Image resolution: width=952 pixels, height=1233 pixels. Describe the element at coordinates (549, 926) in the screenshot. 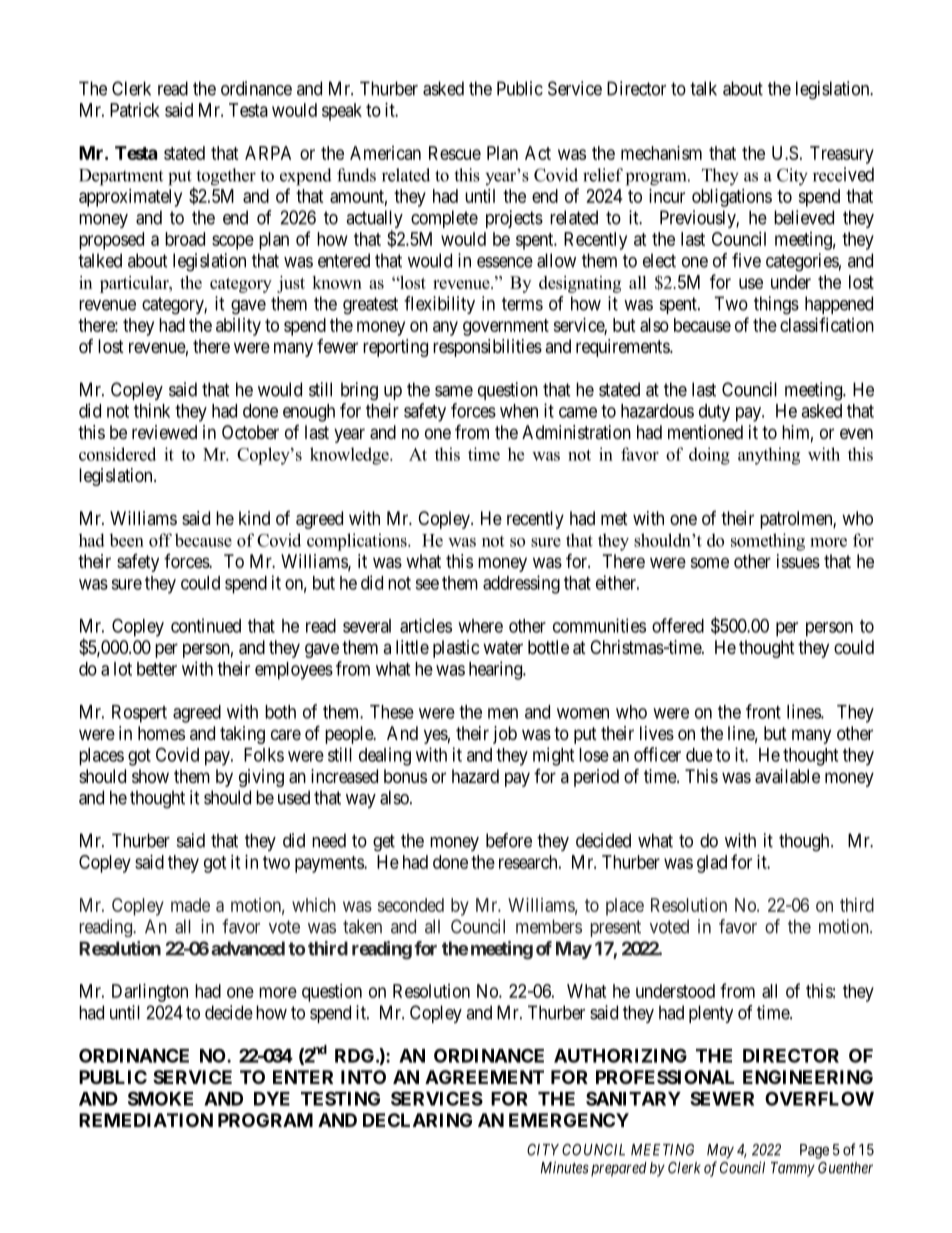

I see `members` at that location.
